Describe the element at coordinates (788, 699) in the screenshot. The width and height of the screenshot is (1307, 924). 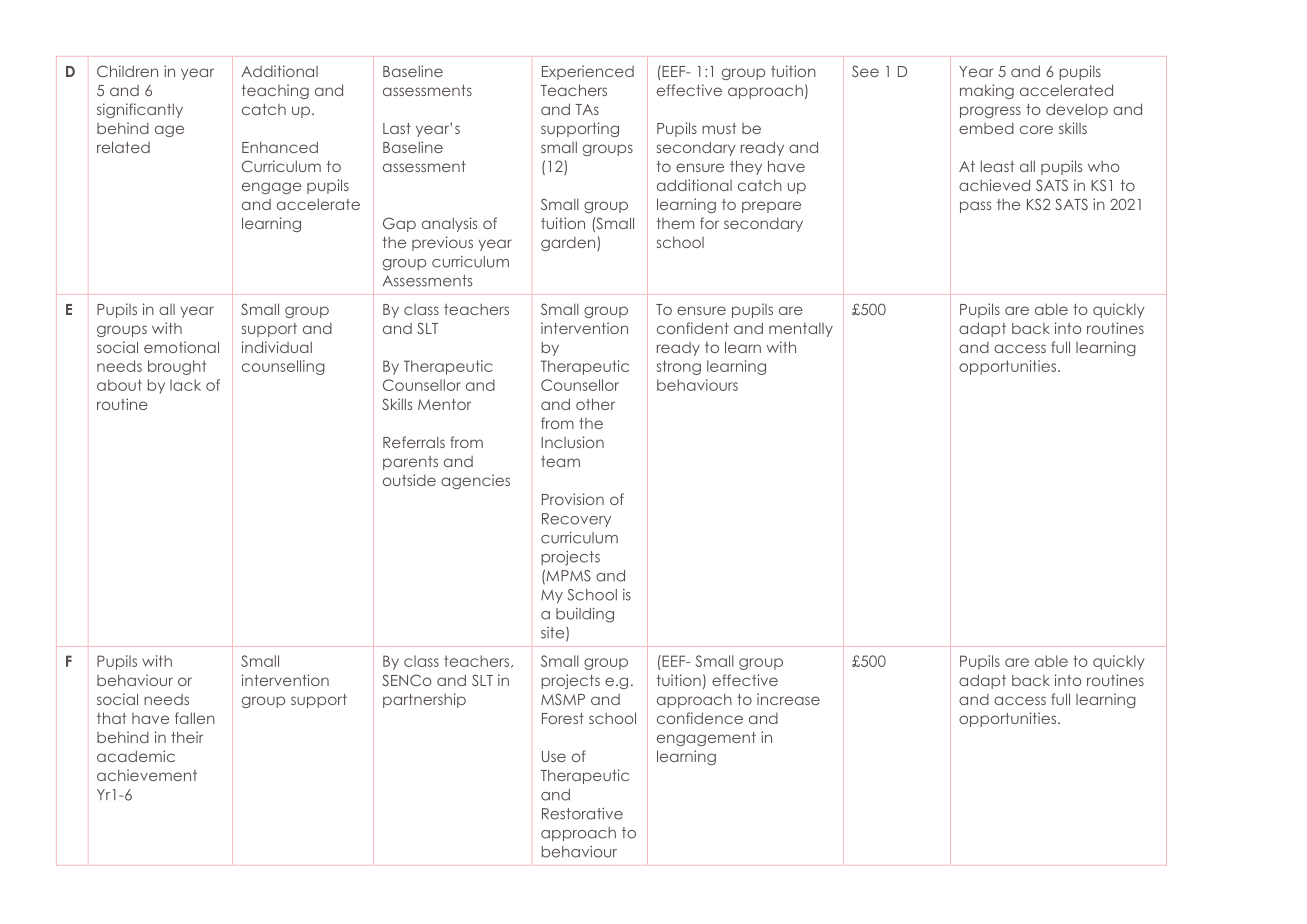
I see `increase` at that location.
